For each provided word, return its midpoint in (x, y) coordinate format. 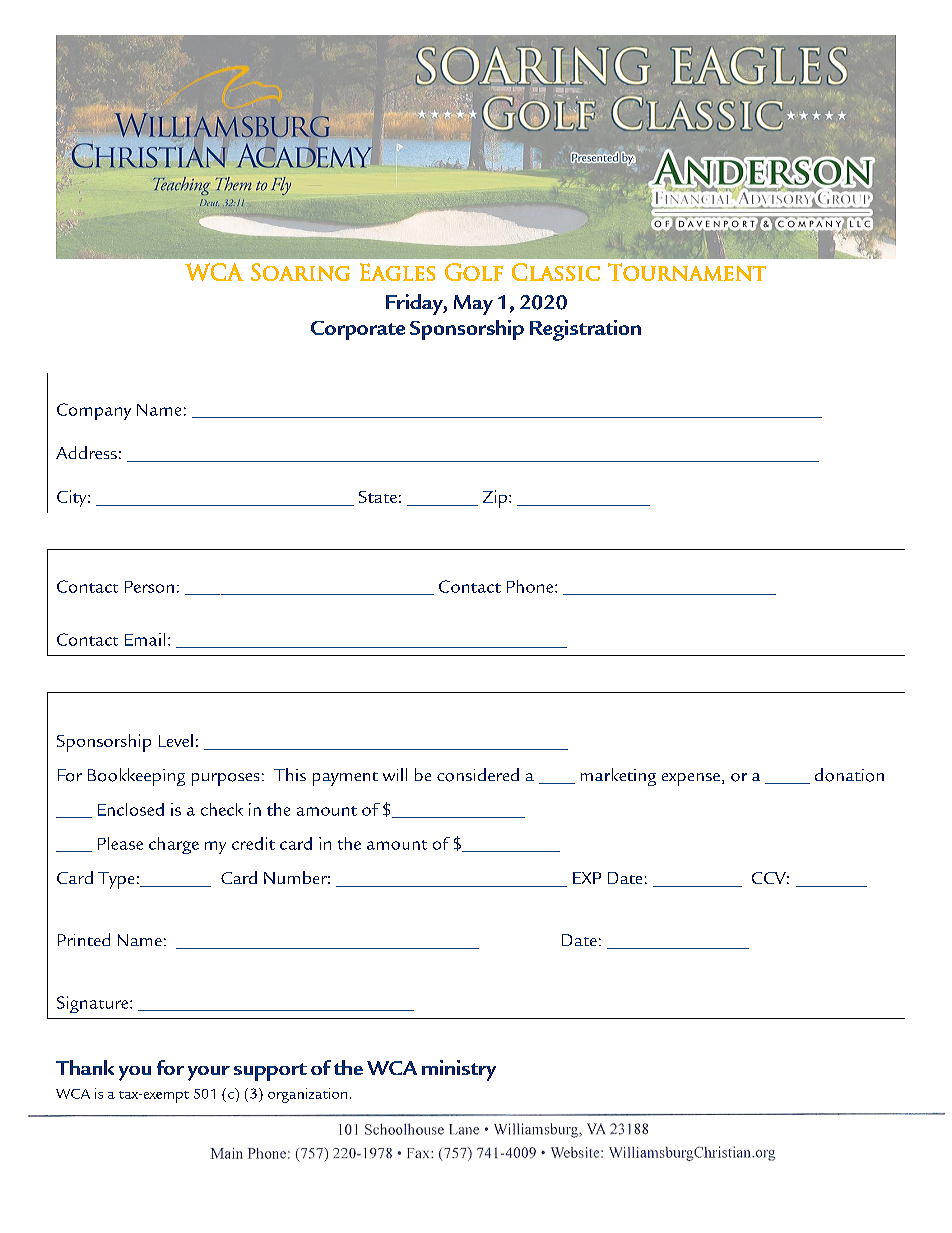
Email (145, 639)
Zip (495, 499)
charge (174, 845)
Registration (585, 330)
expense (691, 779)
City (73, 498)
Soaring (300, 272)
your (209, 1073)
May (473, 305)
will (395, 774)
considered (478, 775)
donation (849, 775)
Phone (531, 586)
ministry (459, 1070)
